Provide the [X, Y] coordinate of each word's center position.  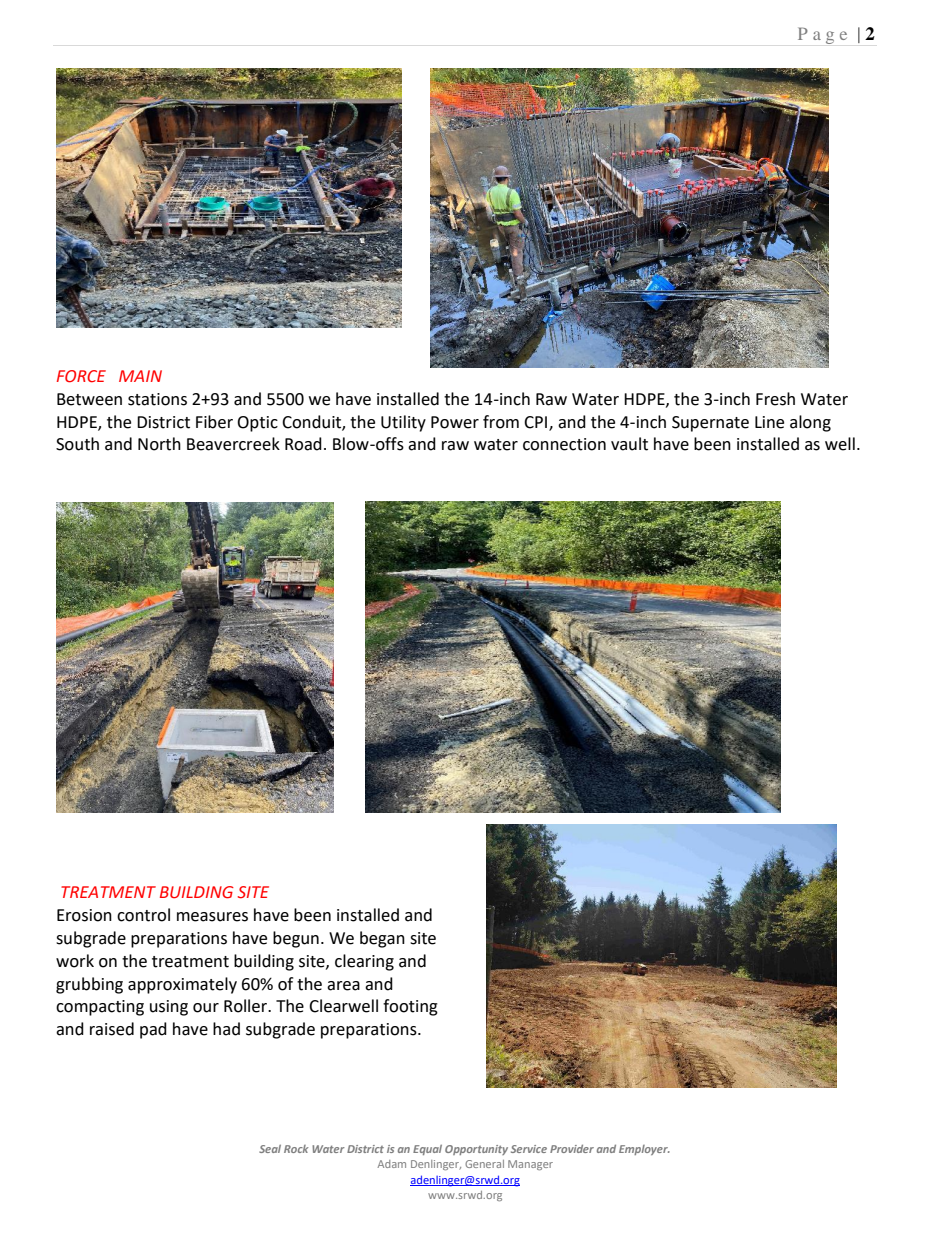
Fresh [775, 399]
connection [564, 444]
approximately [182, 985]
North [159, 444]
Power [455, 422]
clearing [364, 962]
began [382, 939]
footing [410, 1007]
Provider [572, 1148]
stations [157, 399]
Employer [644, 1150]
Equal [427, 1150]
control [143, 915]
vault [629, 444]
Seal [270, 1149]
